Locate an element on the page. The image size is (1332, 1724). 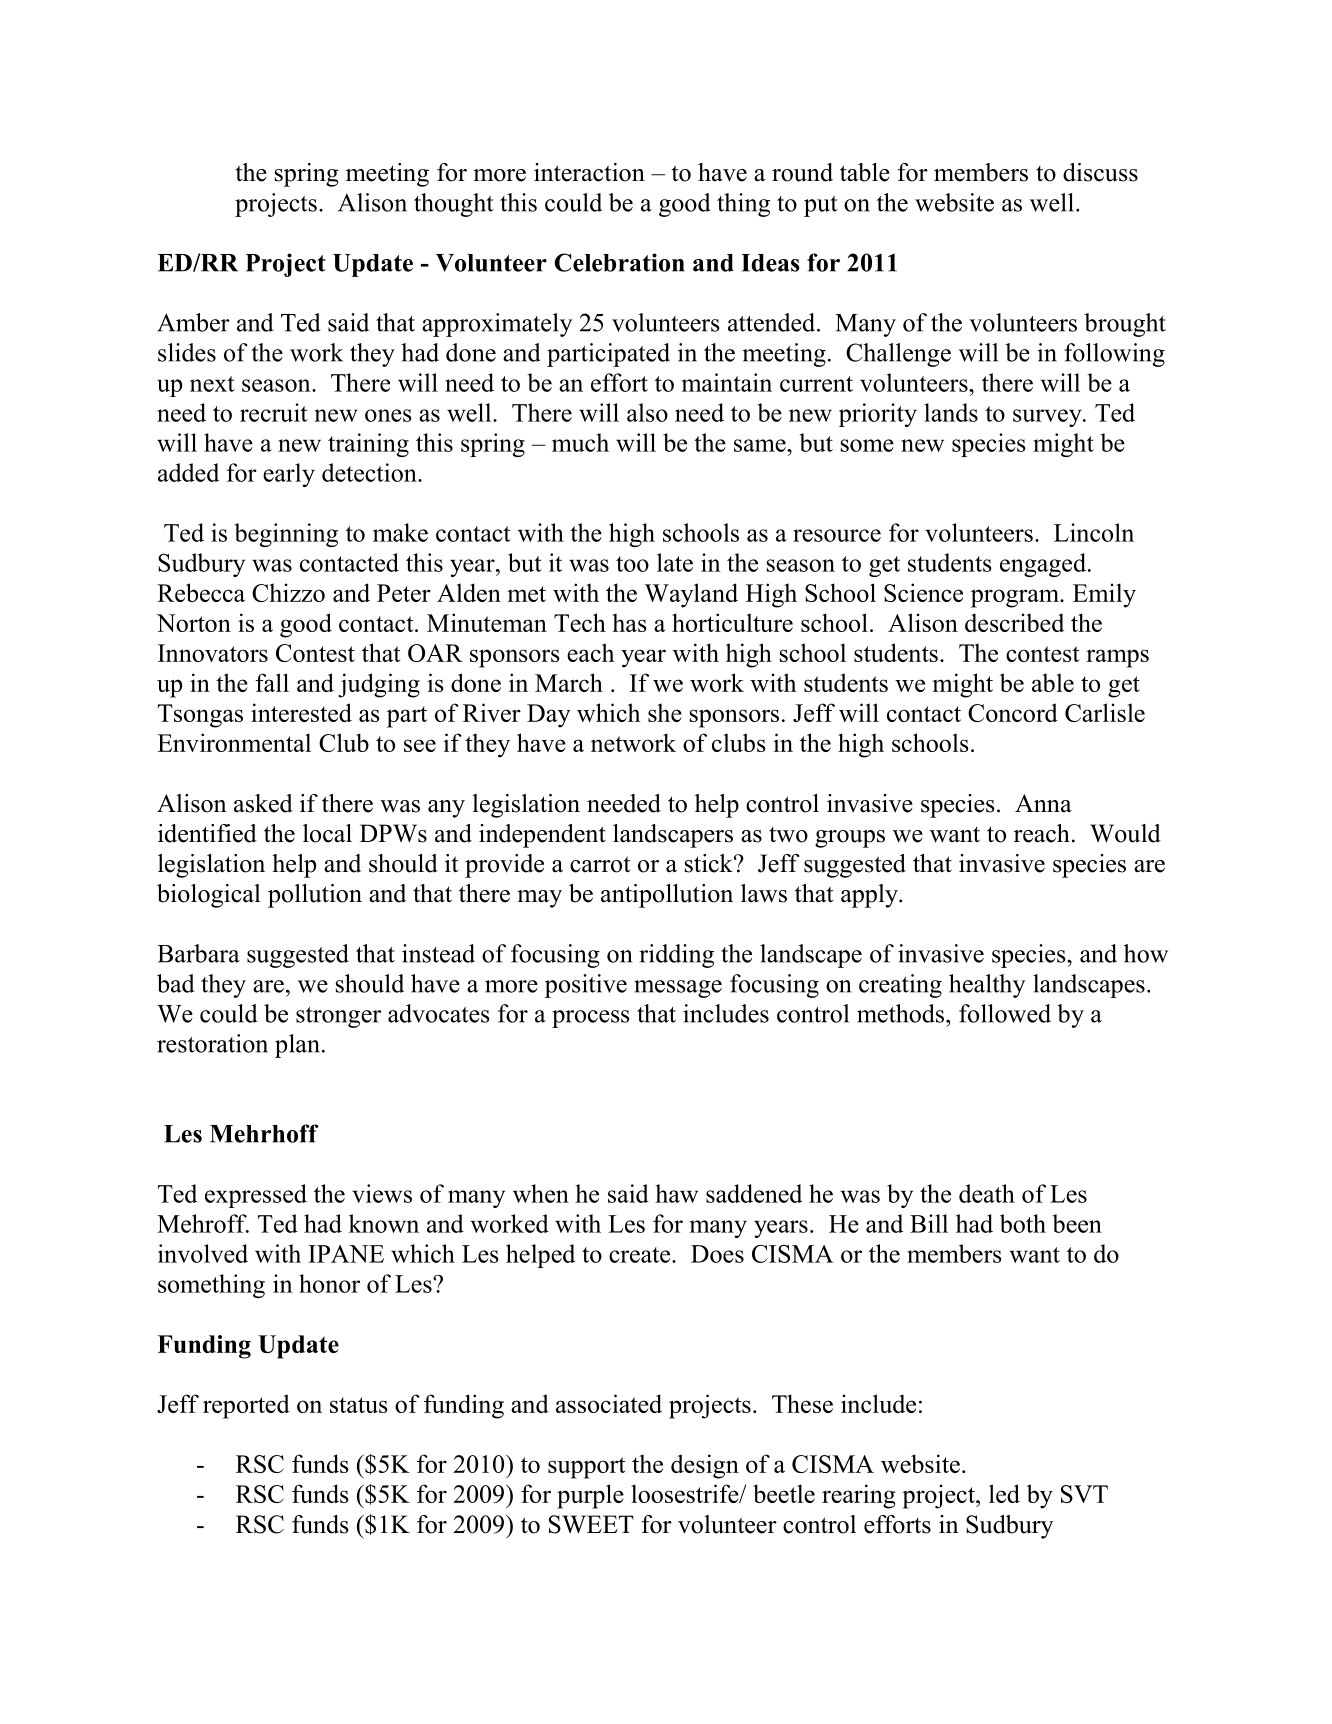
fall is located at coordinates (272, 682).
